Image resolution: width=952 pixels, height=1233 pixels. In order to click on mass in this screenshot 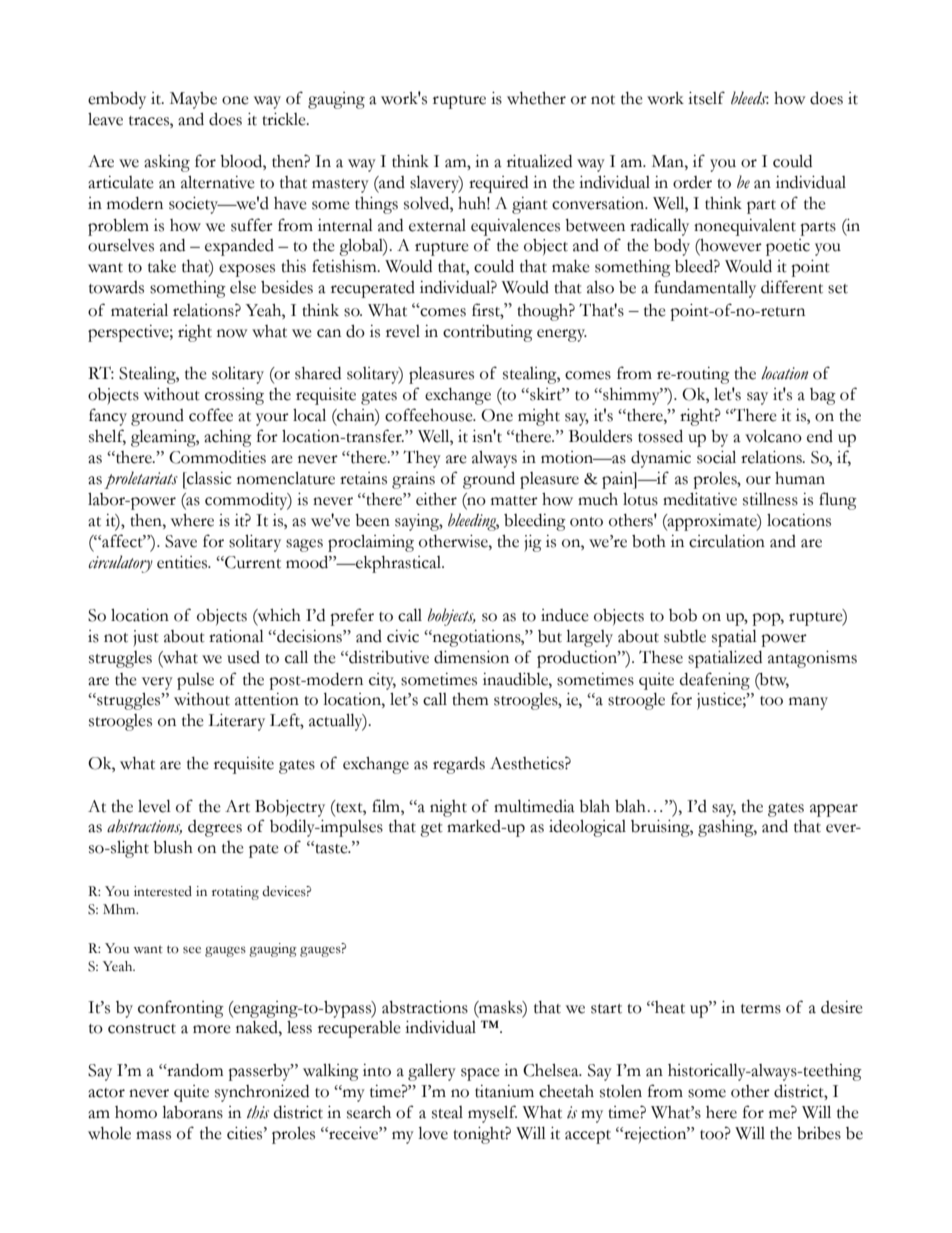, I will do `click(153, 1135)`.
